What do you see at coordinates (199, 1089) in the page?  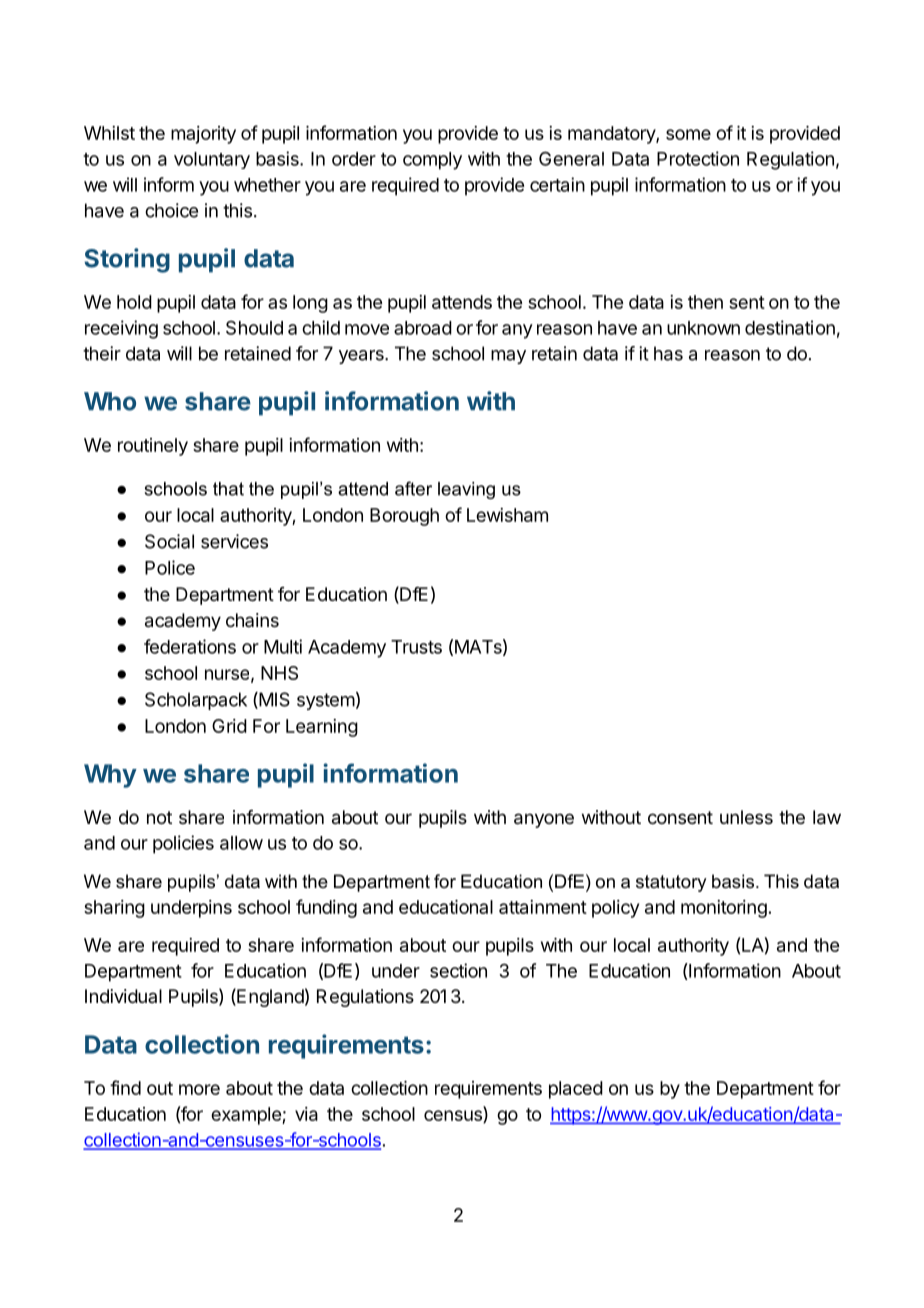 I see `more` at bounding box center [199, 1089].
